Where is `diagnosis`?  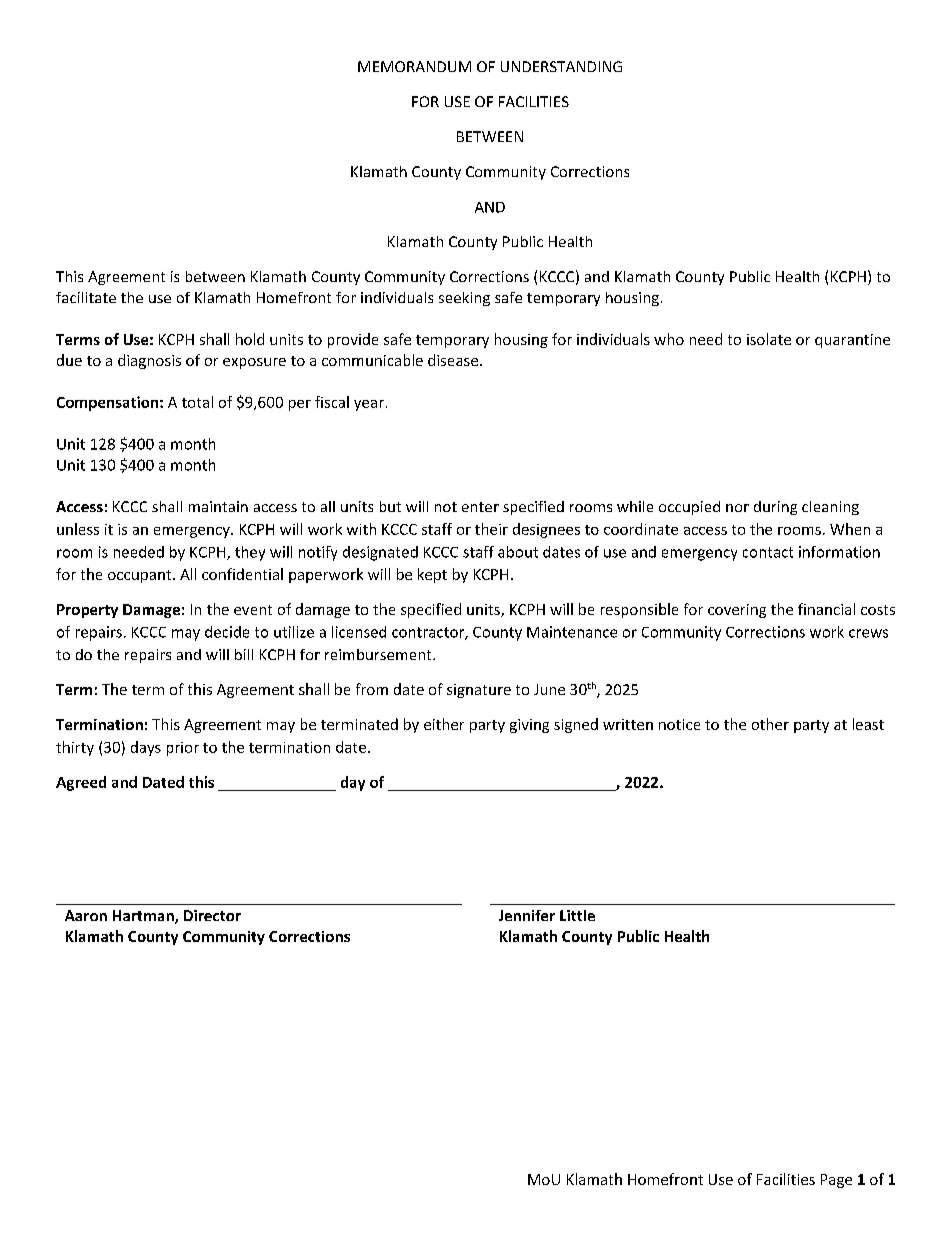
diagnosis is located at coordinates (149, 361).
